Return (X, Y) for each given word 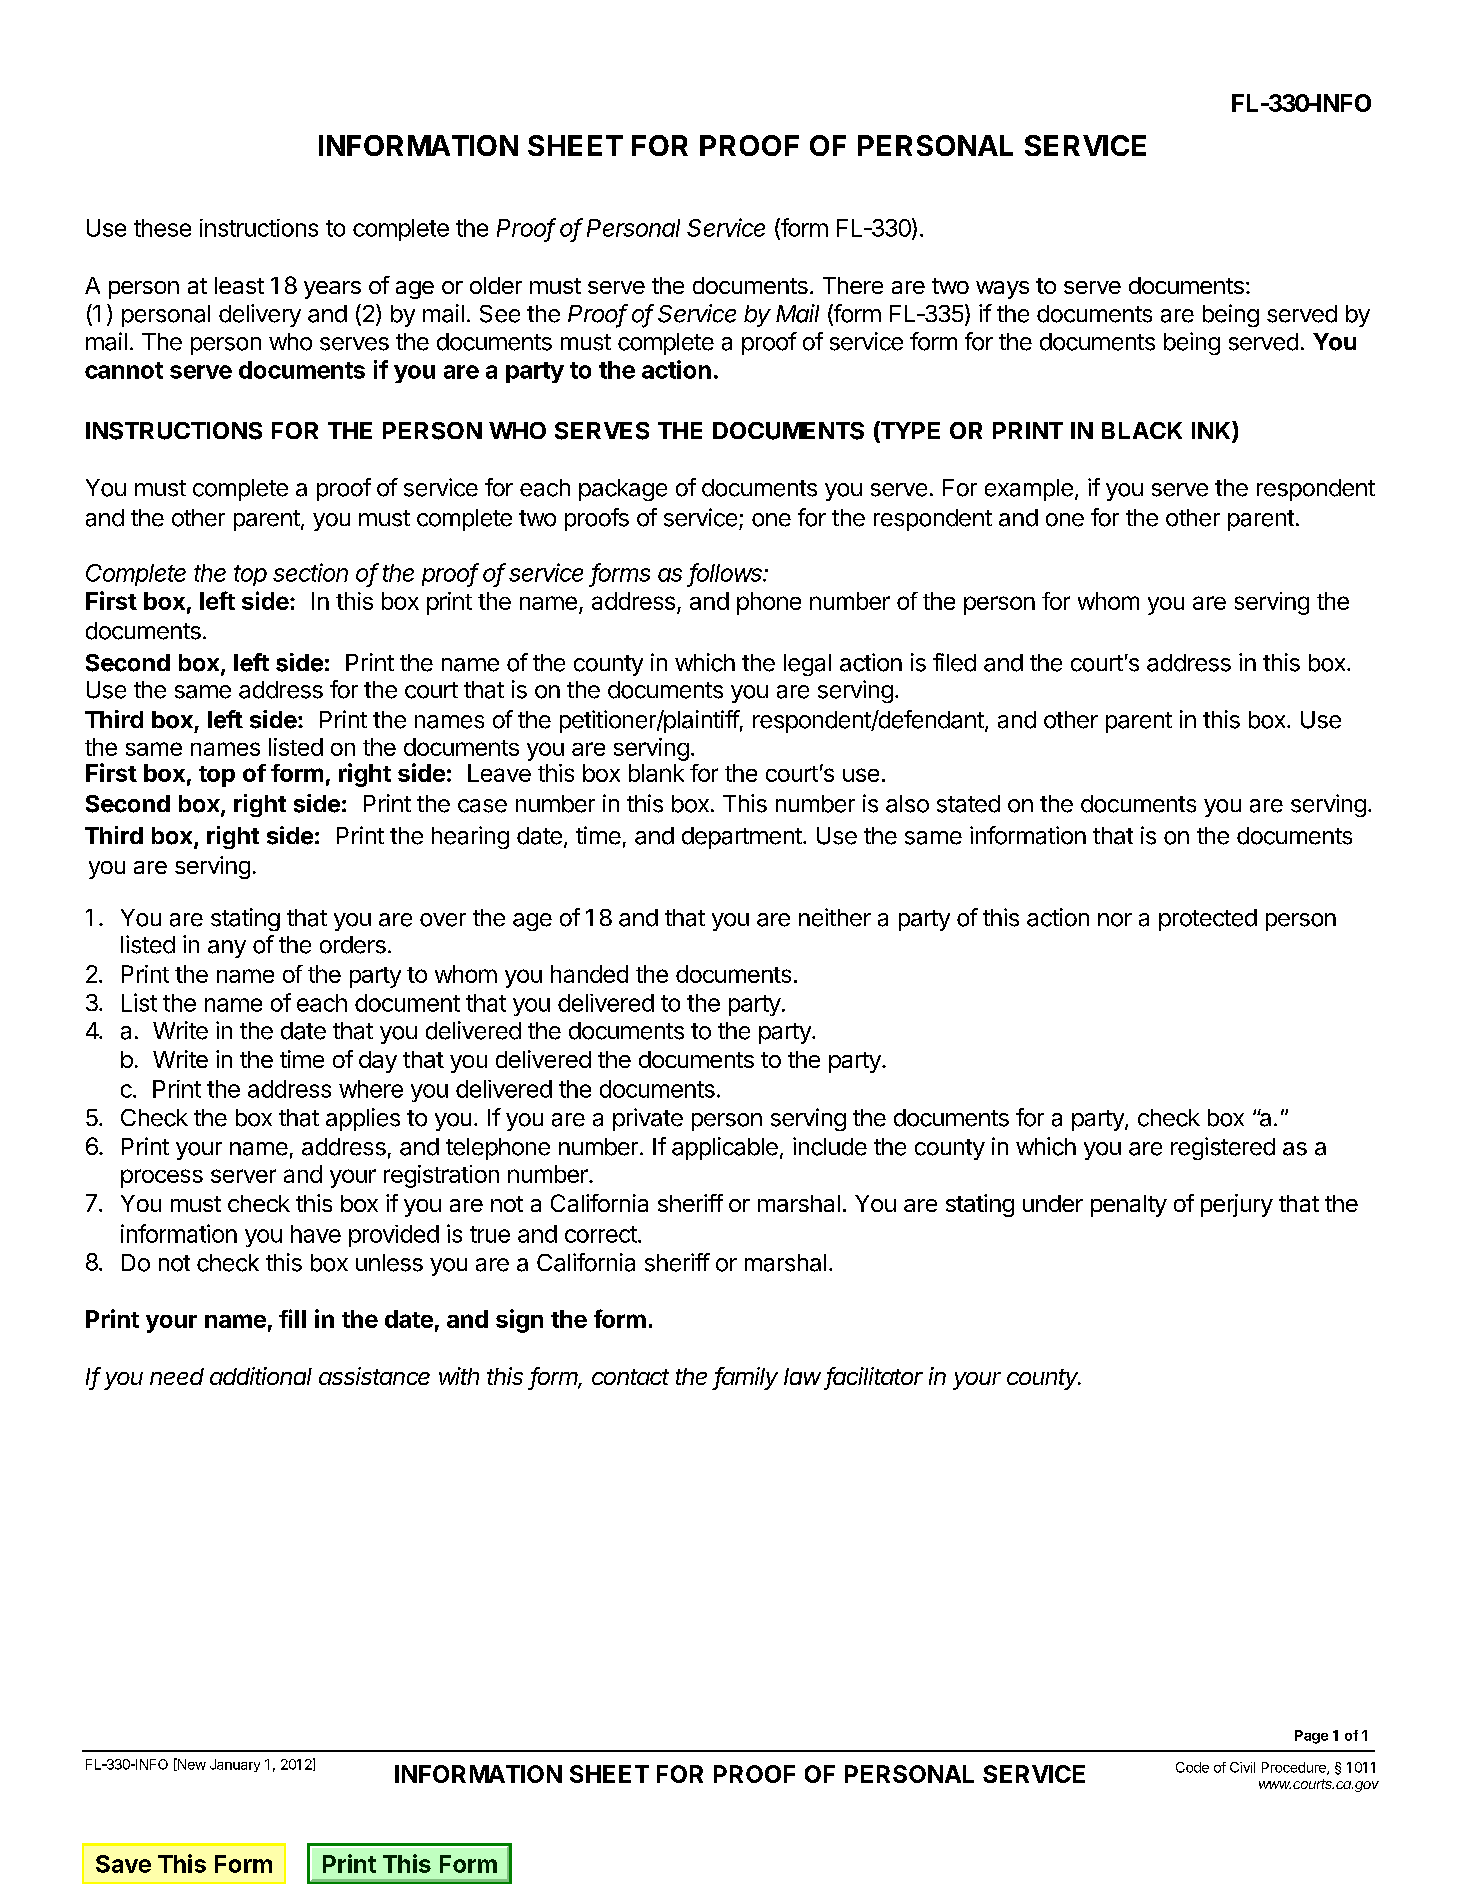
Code (1192, 1767)
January (235, 1765)
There (853, 285)
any (227, 949)
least (239, 285)
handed (589, 974)
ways (1002, 290)
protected (1208, 920)
